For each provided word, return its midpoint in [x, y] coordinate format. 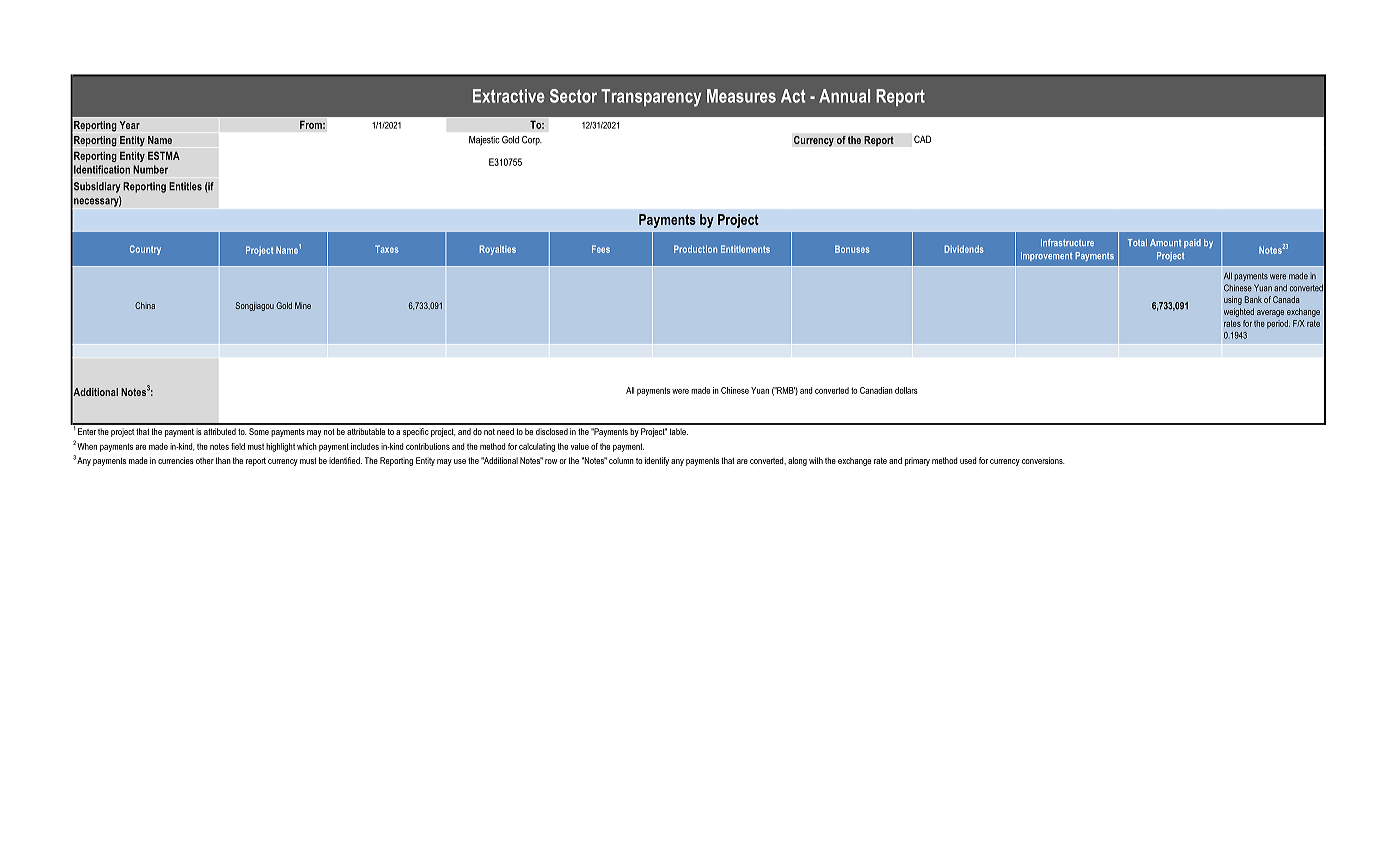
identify [657, 461]
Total [1137, 242]
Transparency [651, 98]
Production [695, 249]
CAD [922, 139]
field [238, 446]
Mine [303, 305]
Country [145, 250]
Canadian [876, 390]
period [1278, 324]
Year [129, 125]
